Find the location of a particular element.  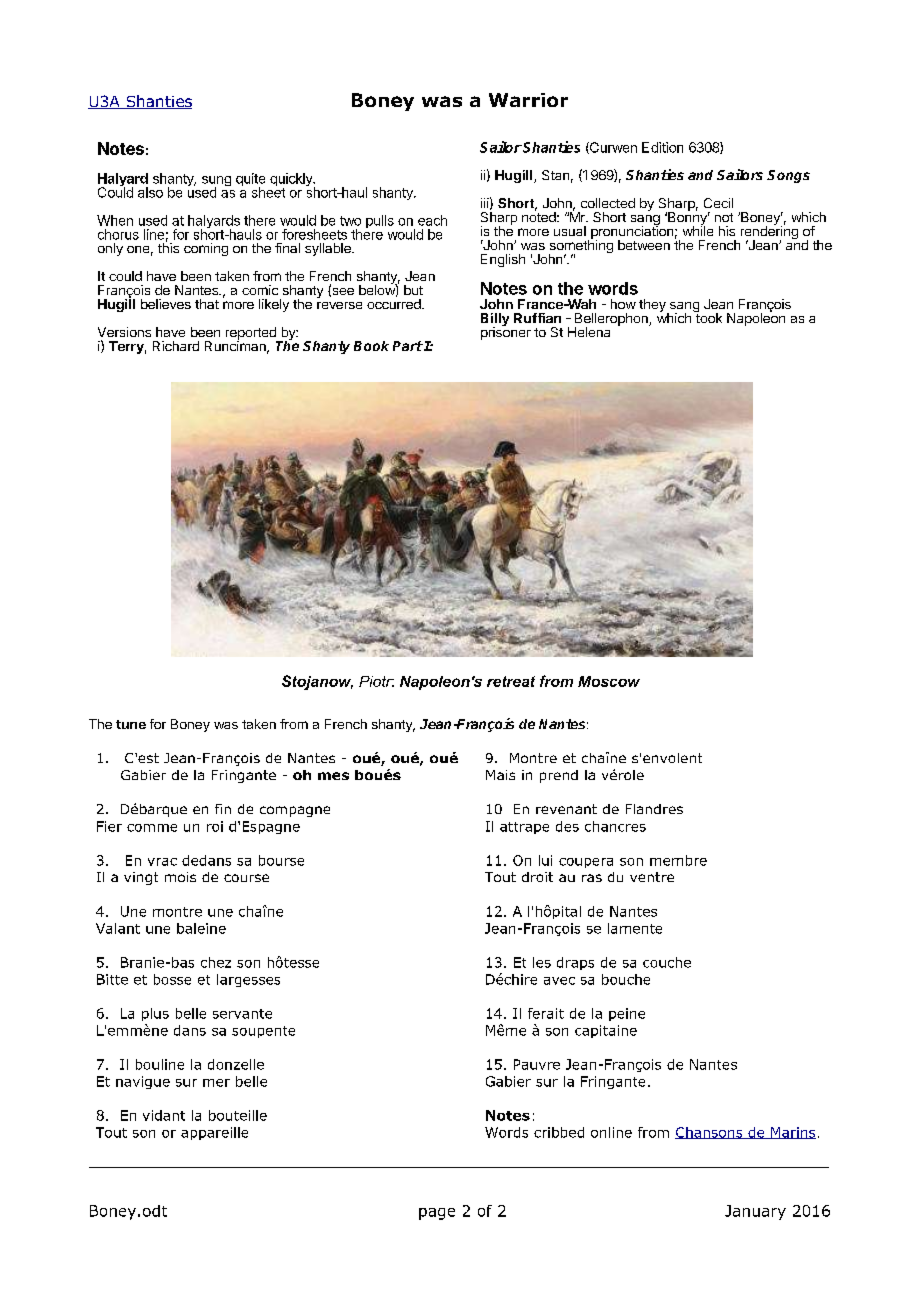

Warrior is located at coordinates (528, 100).
